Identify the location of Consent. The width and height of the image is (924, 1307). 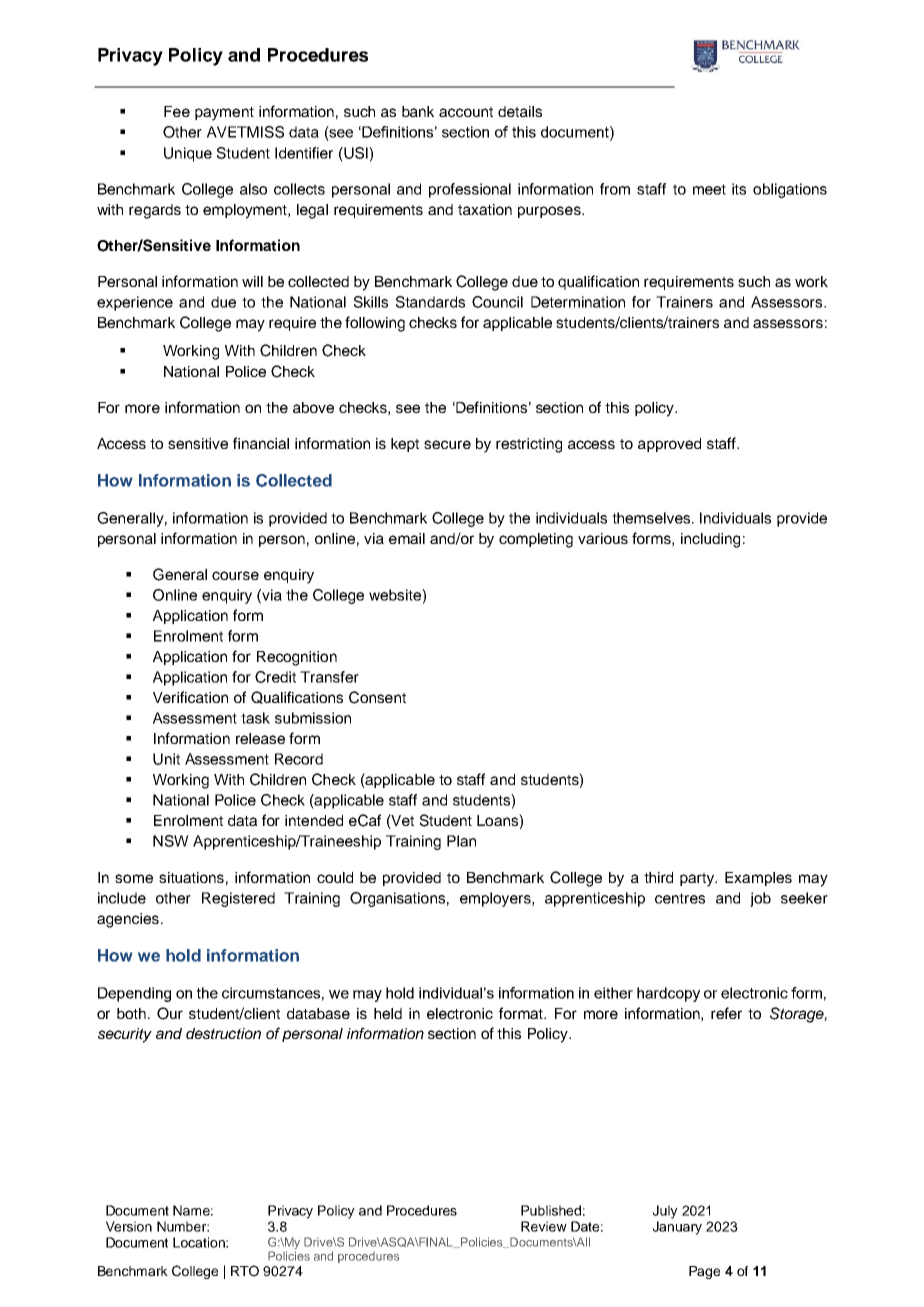
(377, 697).
